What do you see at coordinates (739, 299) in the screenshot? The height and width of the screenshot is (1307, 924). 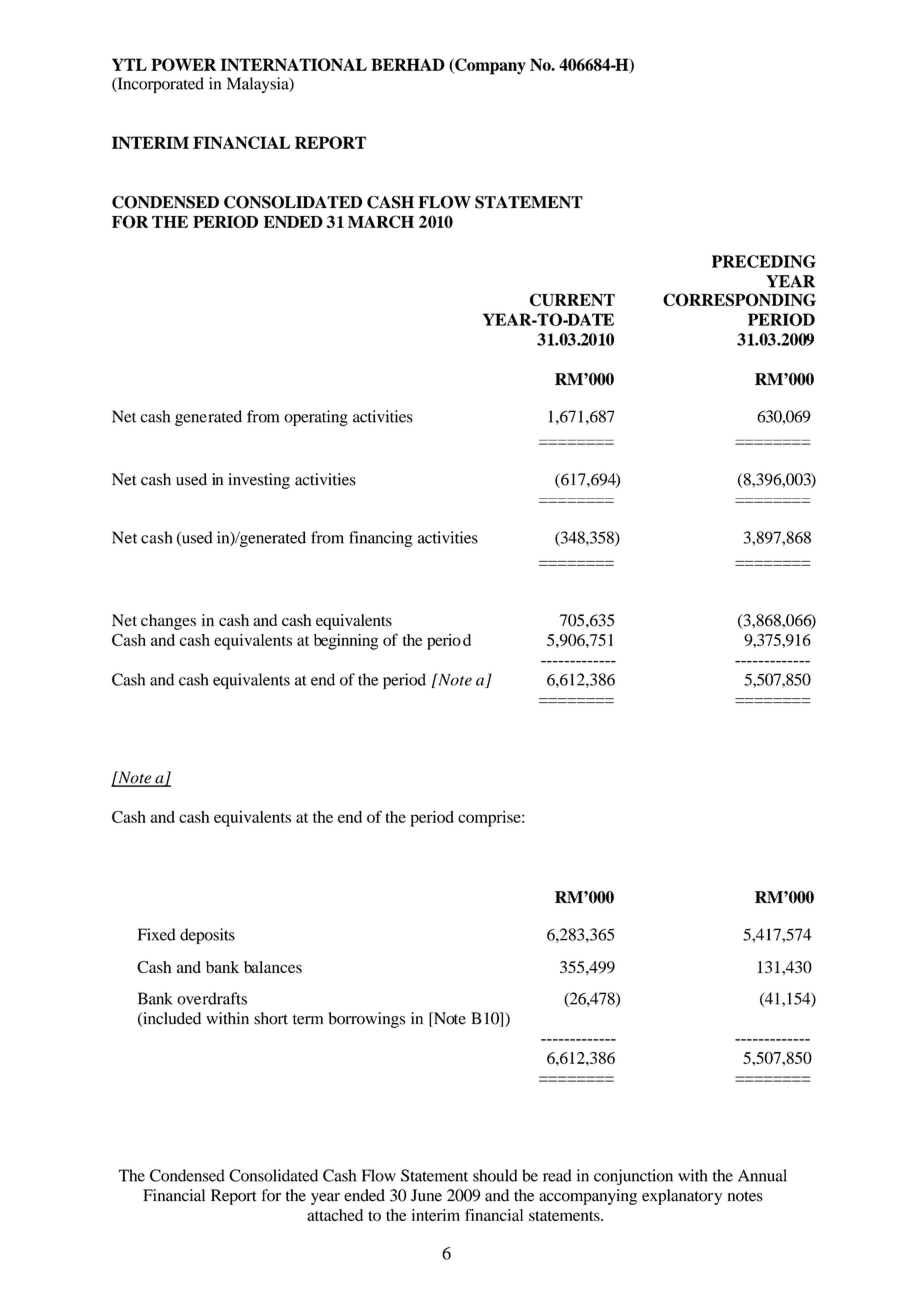 I see `CORRESPONDING` at bounding box center [739, 299].
